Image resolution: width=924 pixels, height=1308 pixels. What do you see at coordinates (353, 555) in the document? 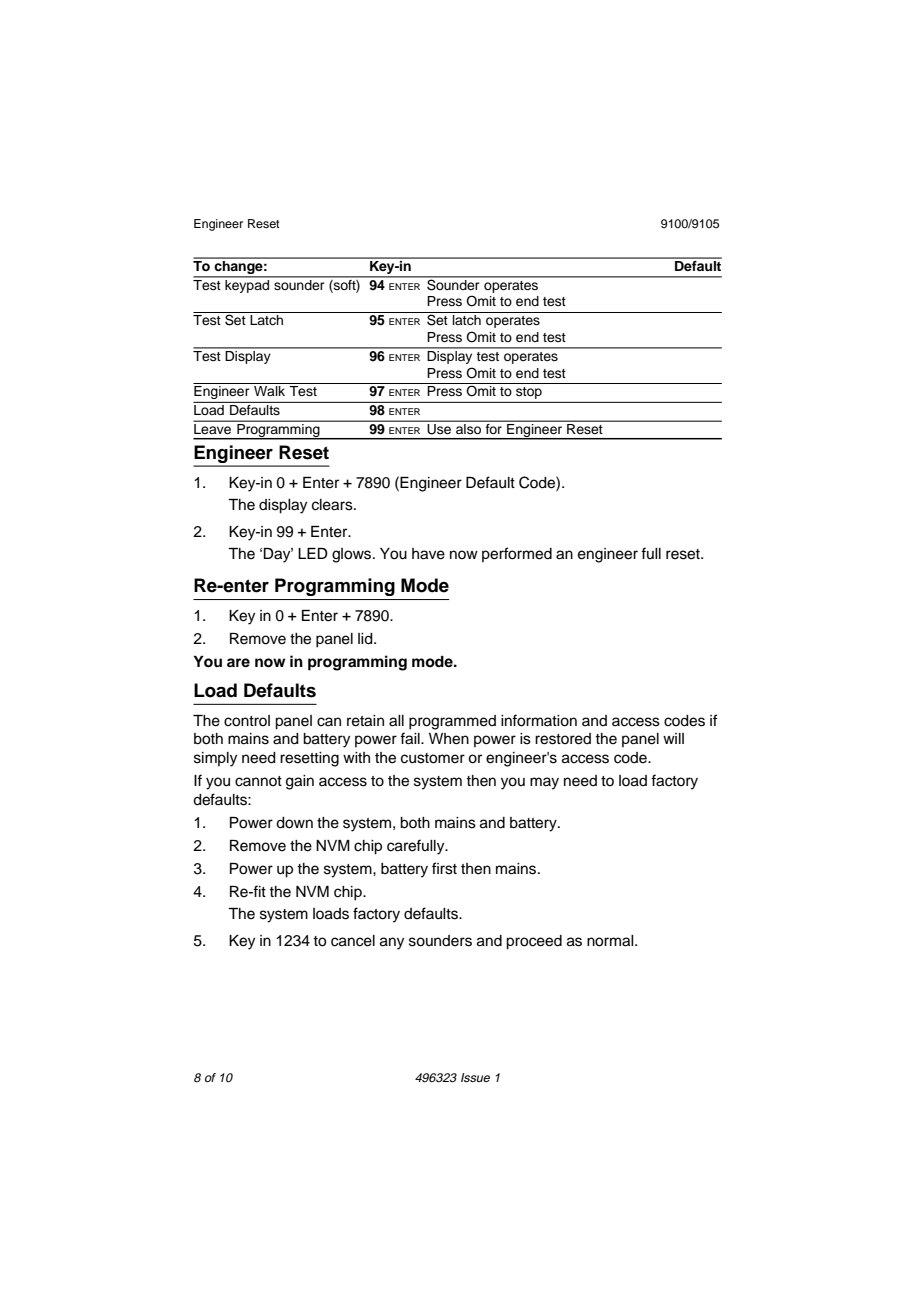
I see `glows` at bounding box center [353, 555].
